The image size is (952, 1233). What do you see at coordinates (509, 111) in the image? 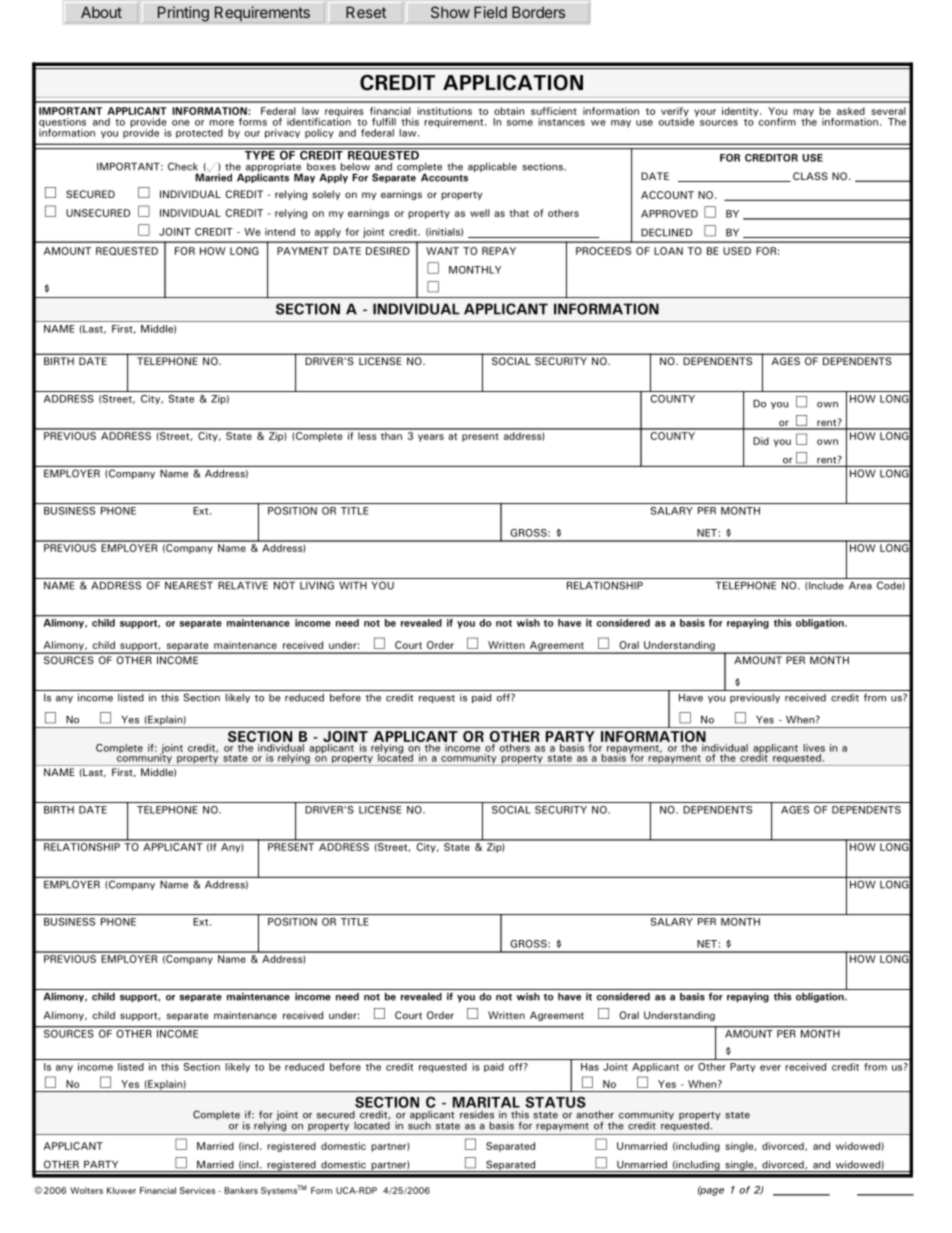
I see `obtain` at bounding box center [509, 111].
